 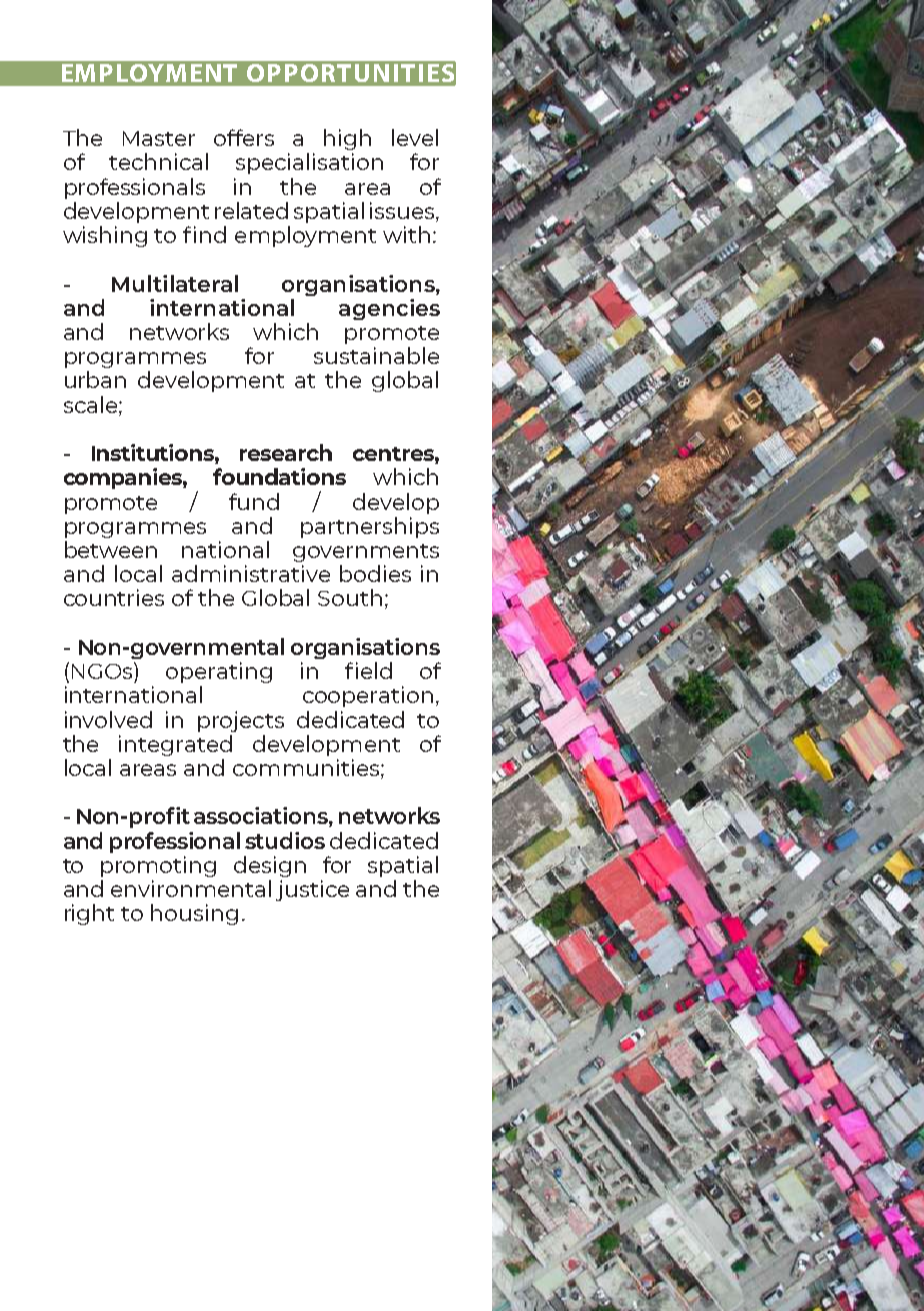 I want to click on high, so click(x=347, y=139).
